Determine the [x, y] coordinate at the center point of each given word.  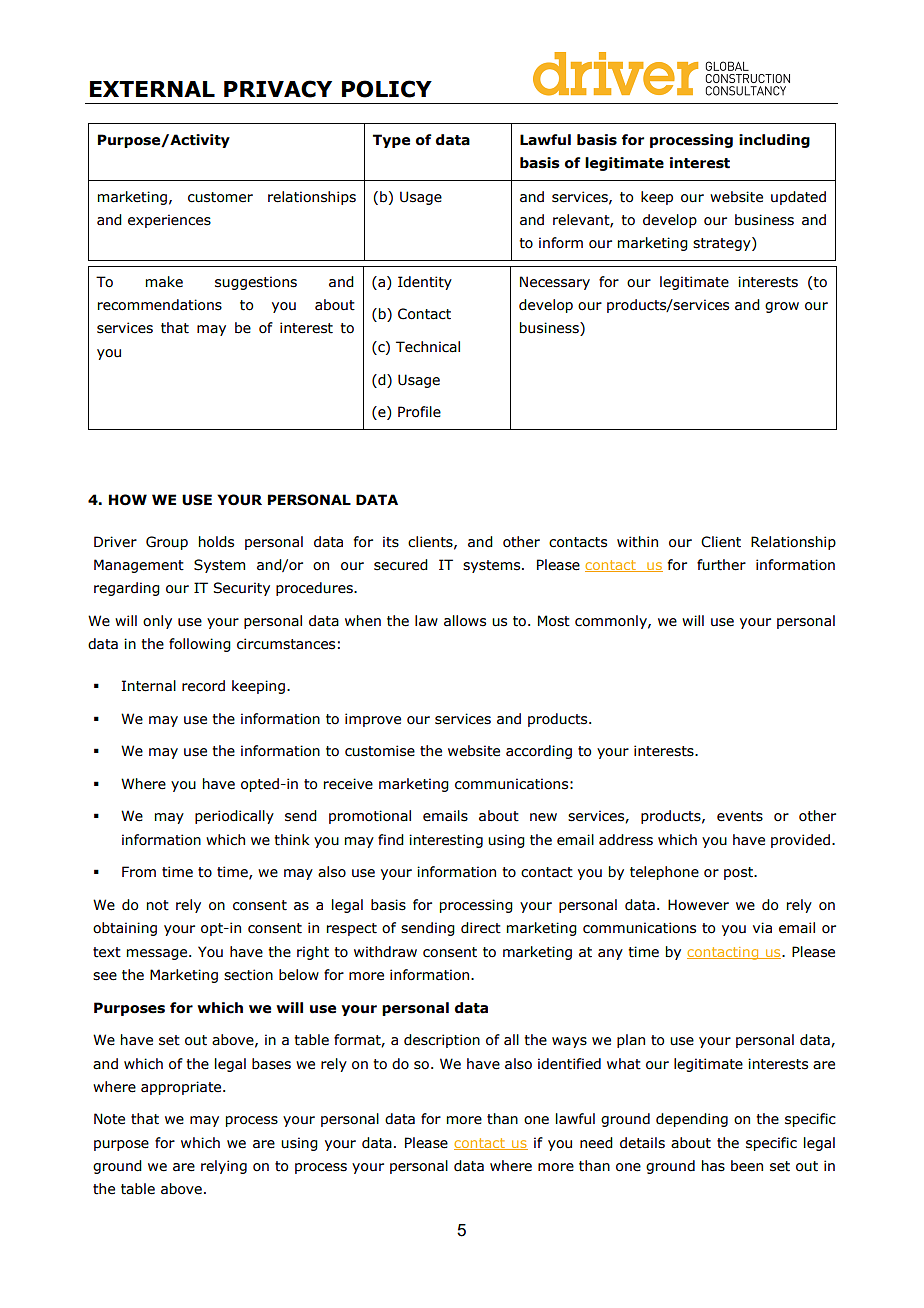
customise [380, 751]
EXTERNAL [152, 89]
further [721, 565]
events [740, 816]
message [158, 954]
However [698, 905]
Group [167, 543]
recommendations [160, 305]
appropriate [182, 1088]
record [203, 686]
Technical [428, 347]
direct [481, 928]
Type [391, 141]
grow [782, 307]
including [774, 141]
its [391, 542]
